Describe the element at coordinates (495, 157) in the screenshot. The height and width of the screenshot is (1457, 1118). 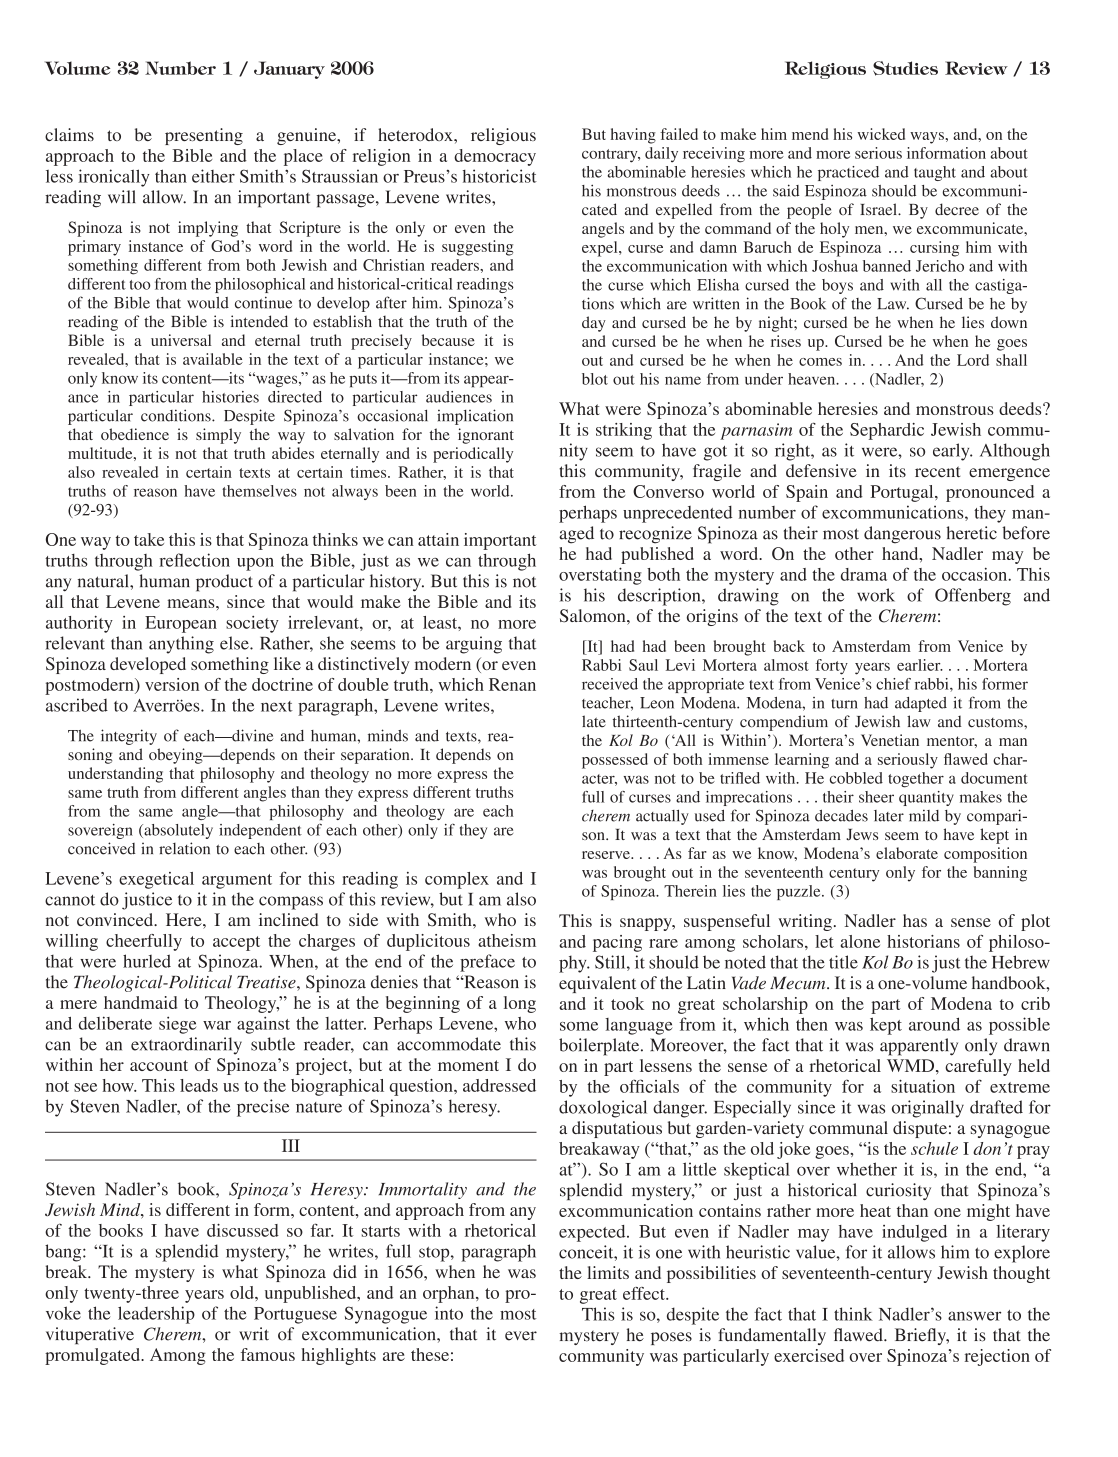
I see `democracy` at that location.
